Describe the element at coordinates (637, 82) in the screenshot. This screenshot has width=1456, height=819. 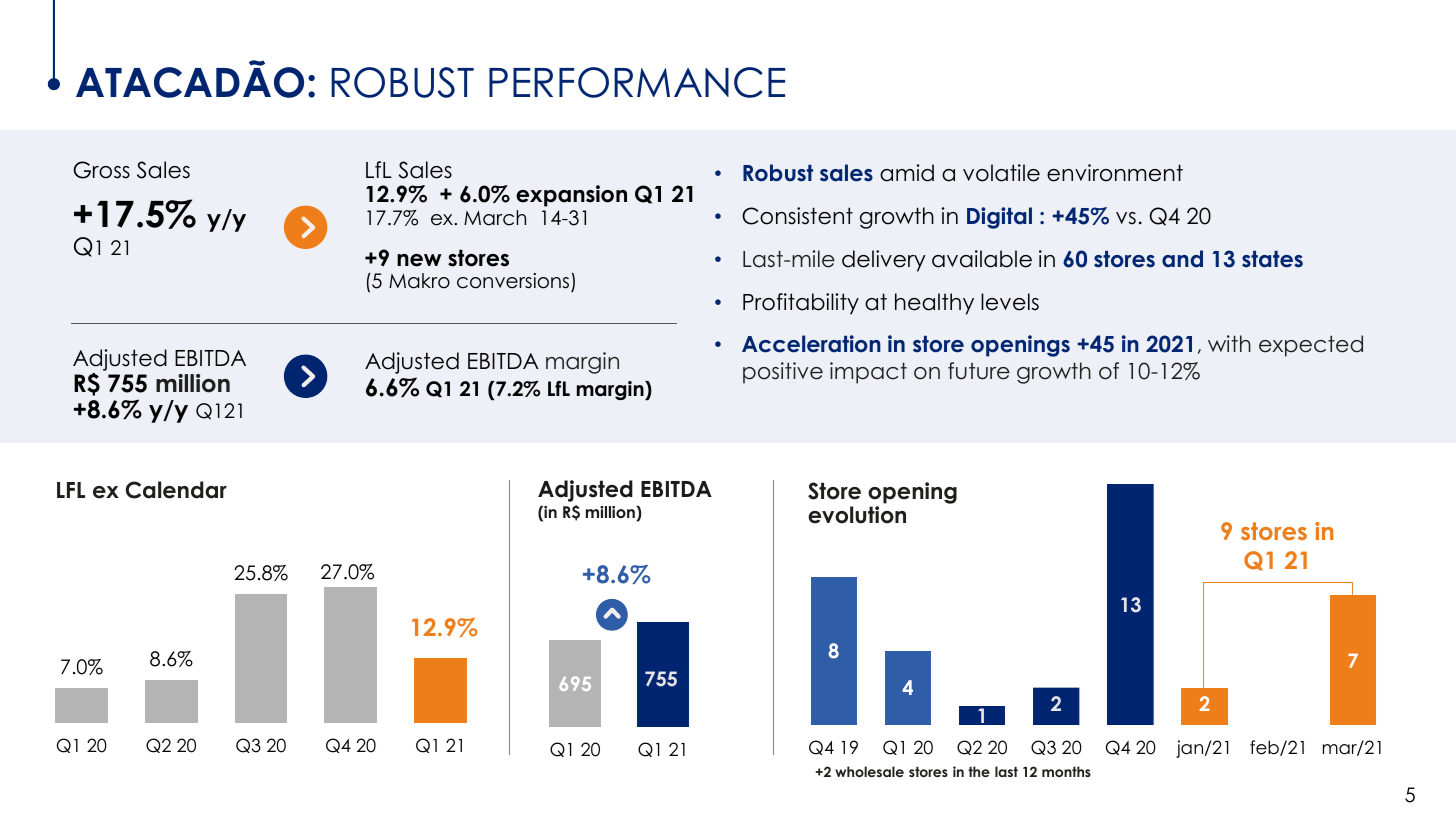
I see `PERFORMANCE` at that location.
